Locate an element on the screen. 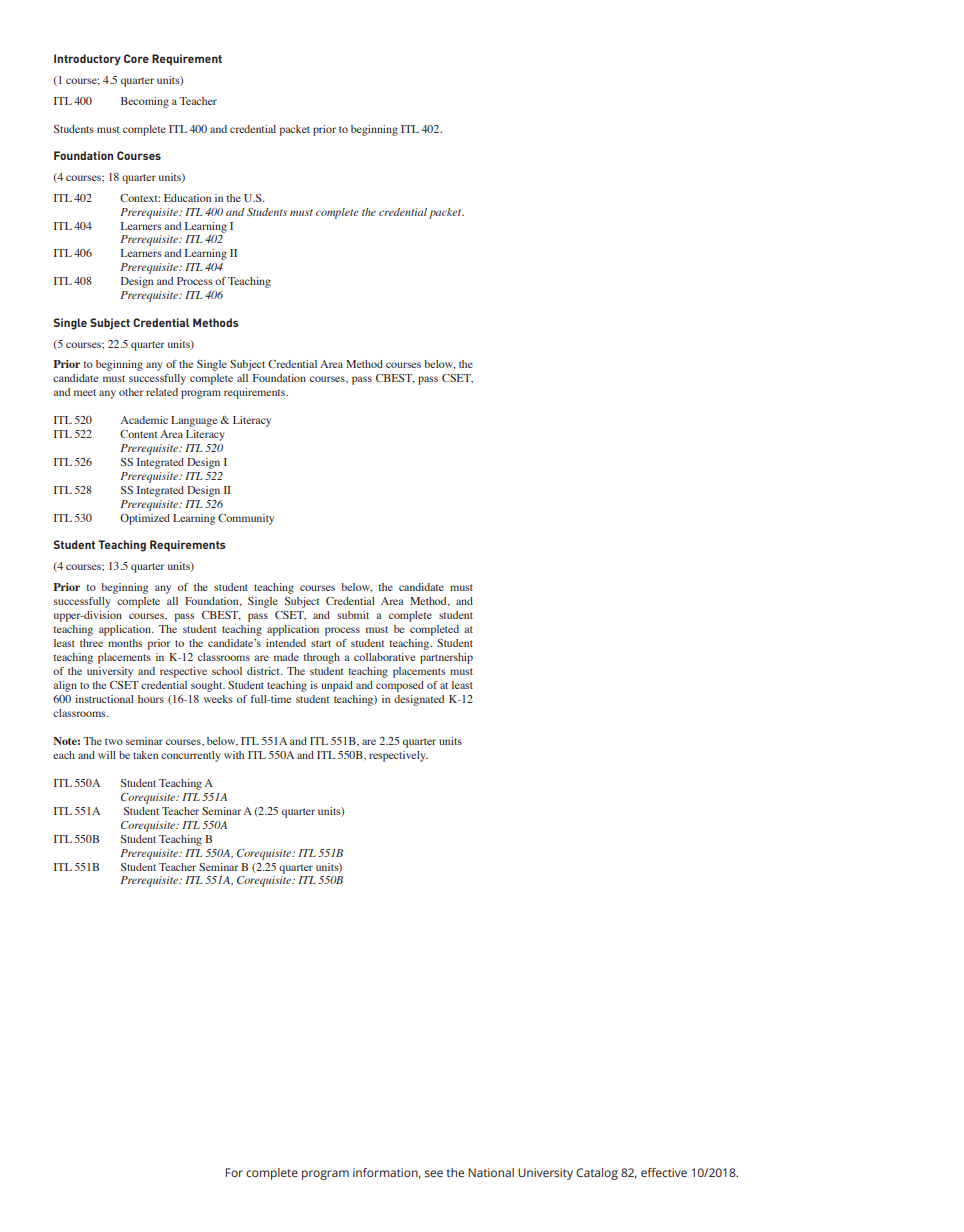  Introductory is located at coordinates (87, 59).
